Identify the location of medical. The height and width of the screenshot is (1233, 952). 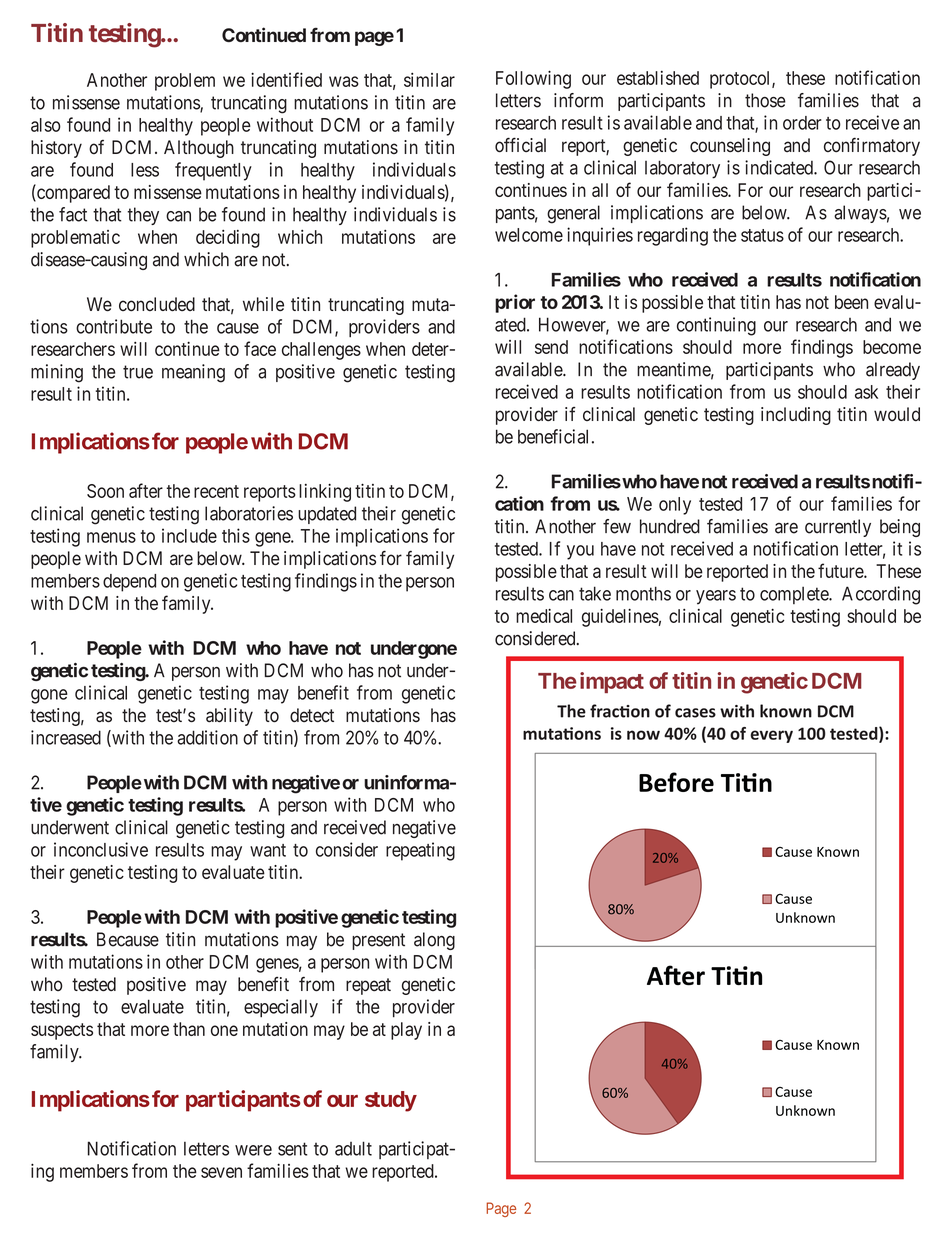
(544, 615).
